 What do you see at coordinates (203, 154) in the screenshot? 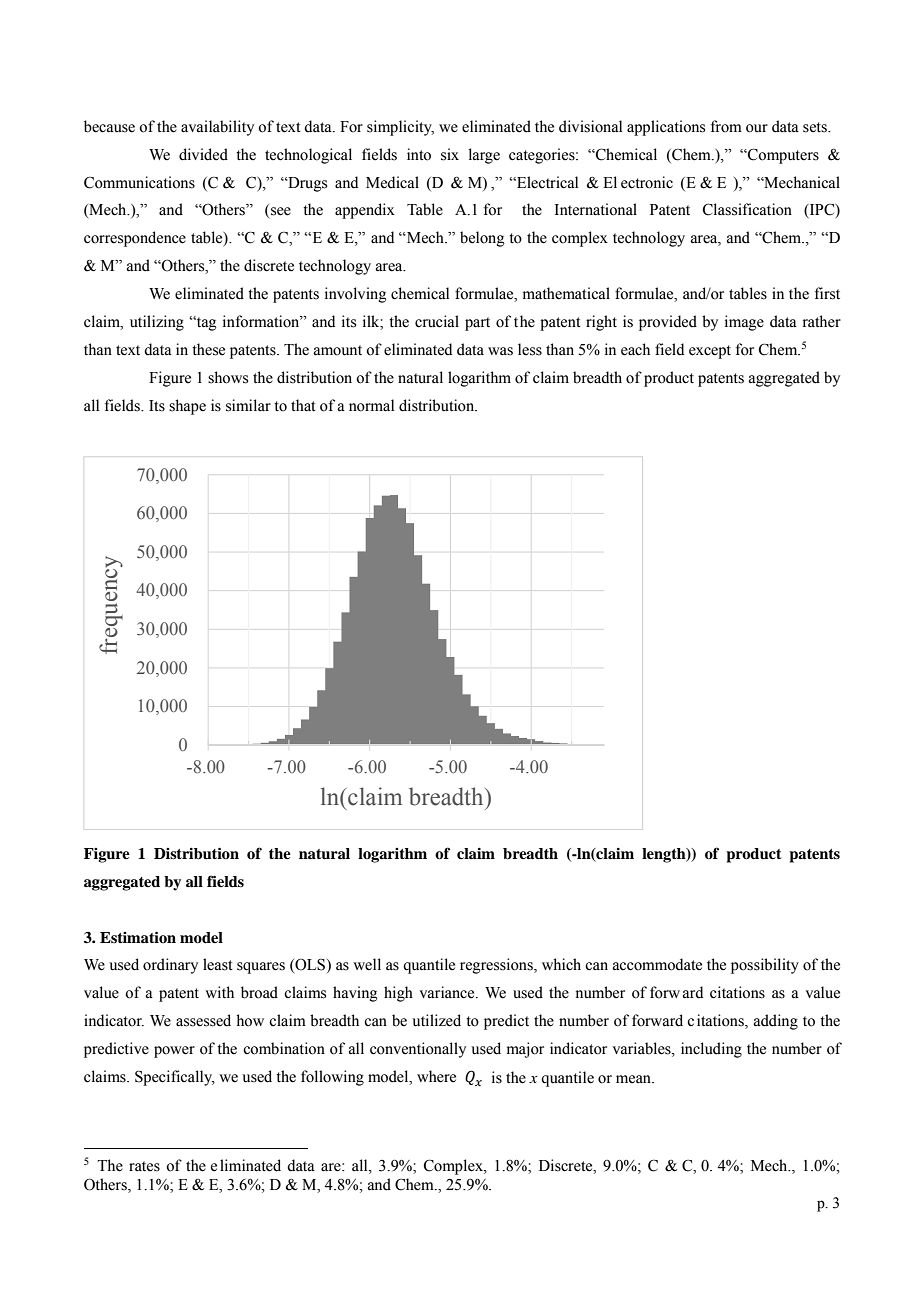
I see `divided` at bounding box center [203, 154].
